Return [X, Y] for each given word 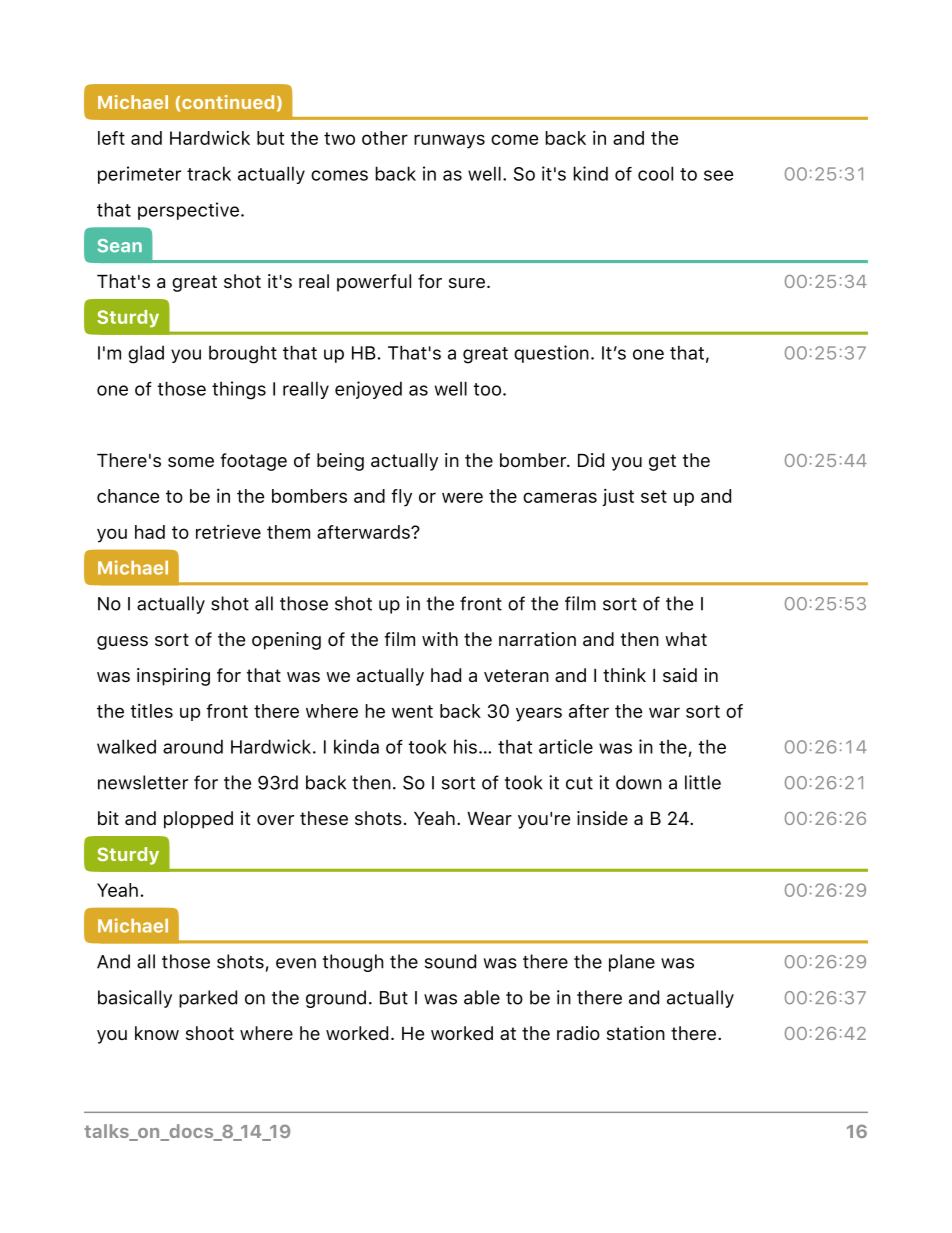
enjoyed [368, 390]
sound [450, 961]
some [191, 462]
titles [151, 710]
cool [655, 173]
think [624, 675]
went [412, 711]
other [385, 138]
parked [208, 999]
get [662, 462]
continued [228, 102]
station [636, 1033]
